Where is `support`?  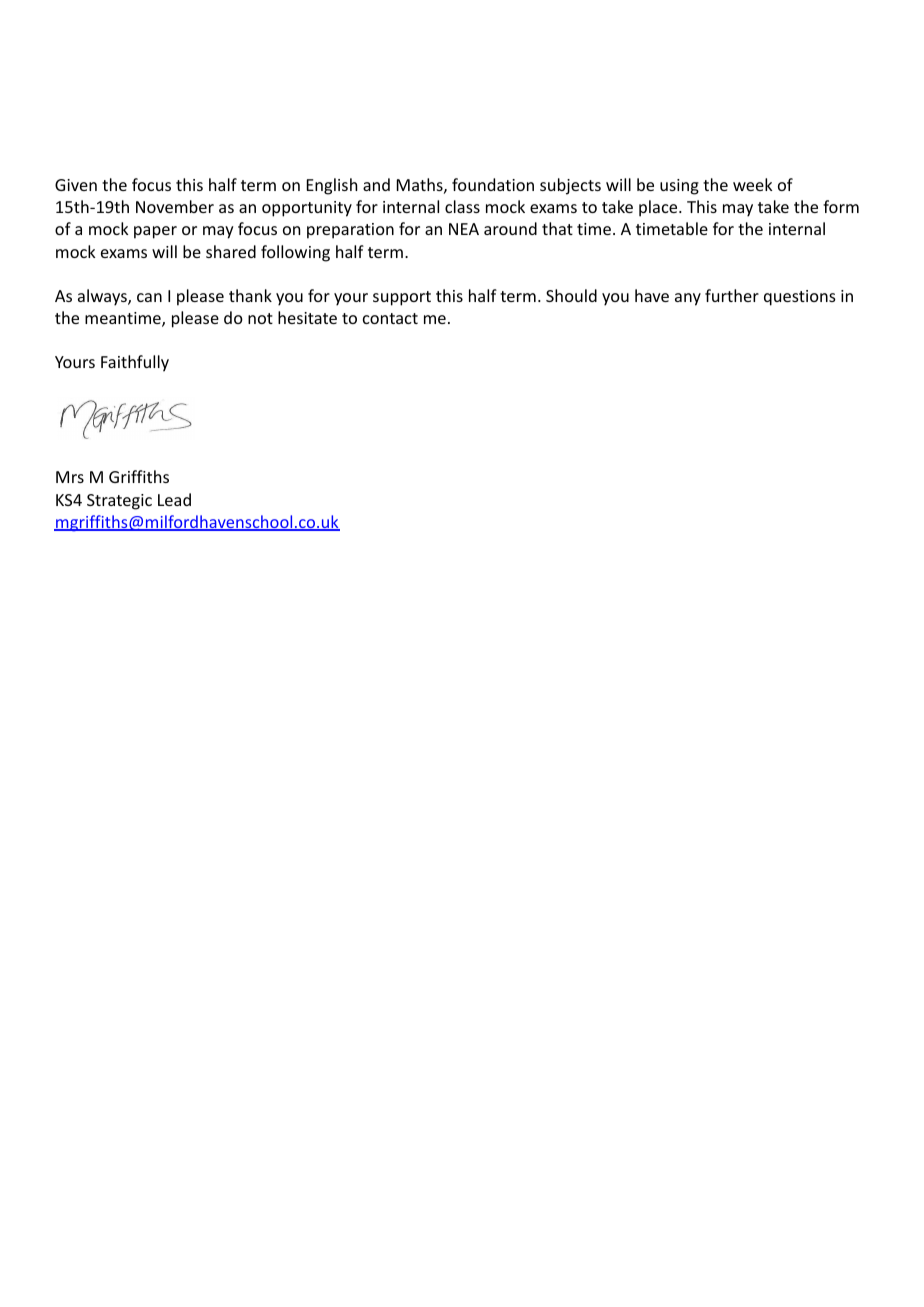 support is located at coordinates (402, 298).
